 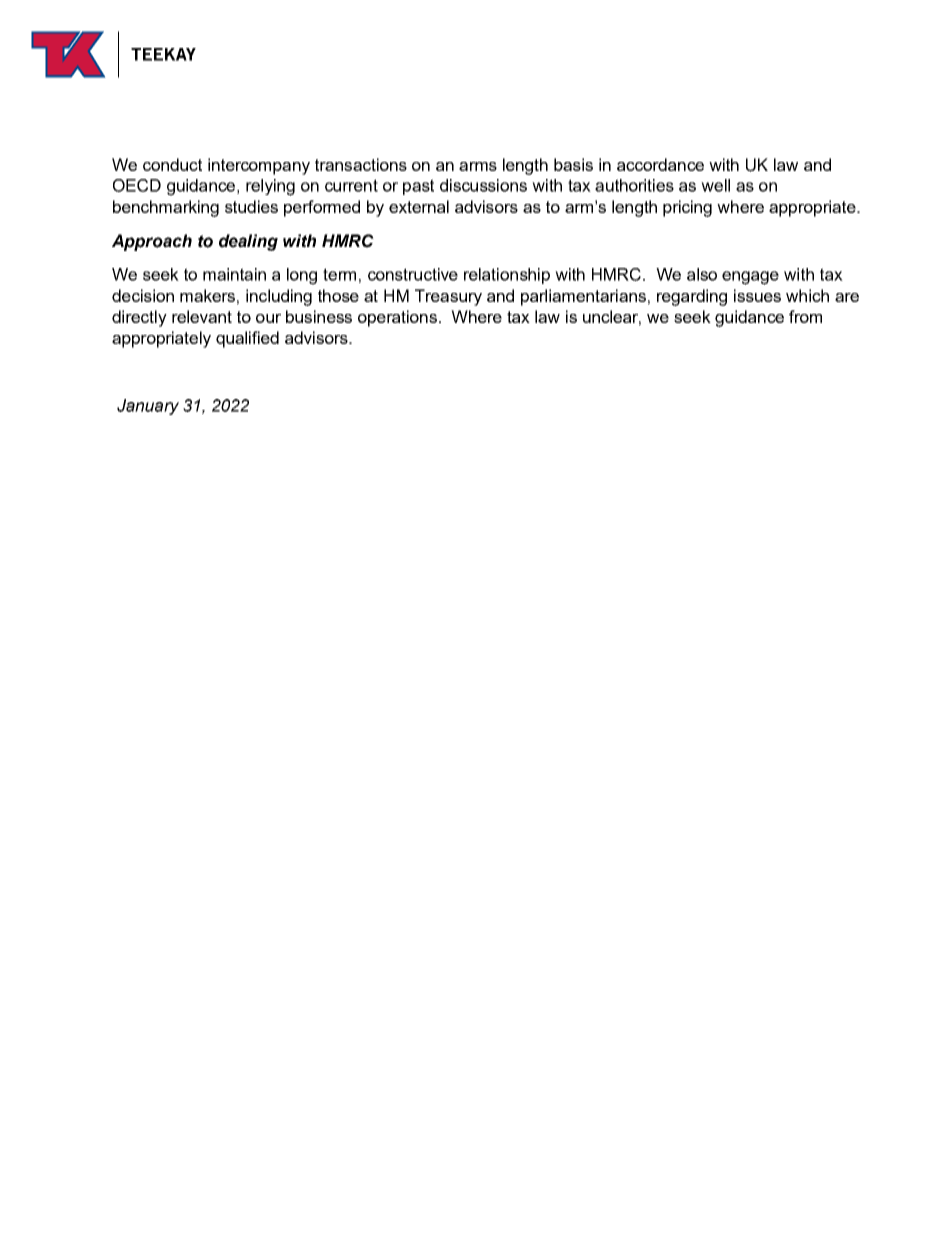 I want to click on engage, so click(x=750, y=278).
